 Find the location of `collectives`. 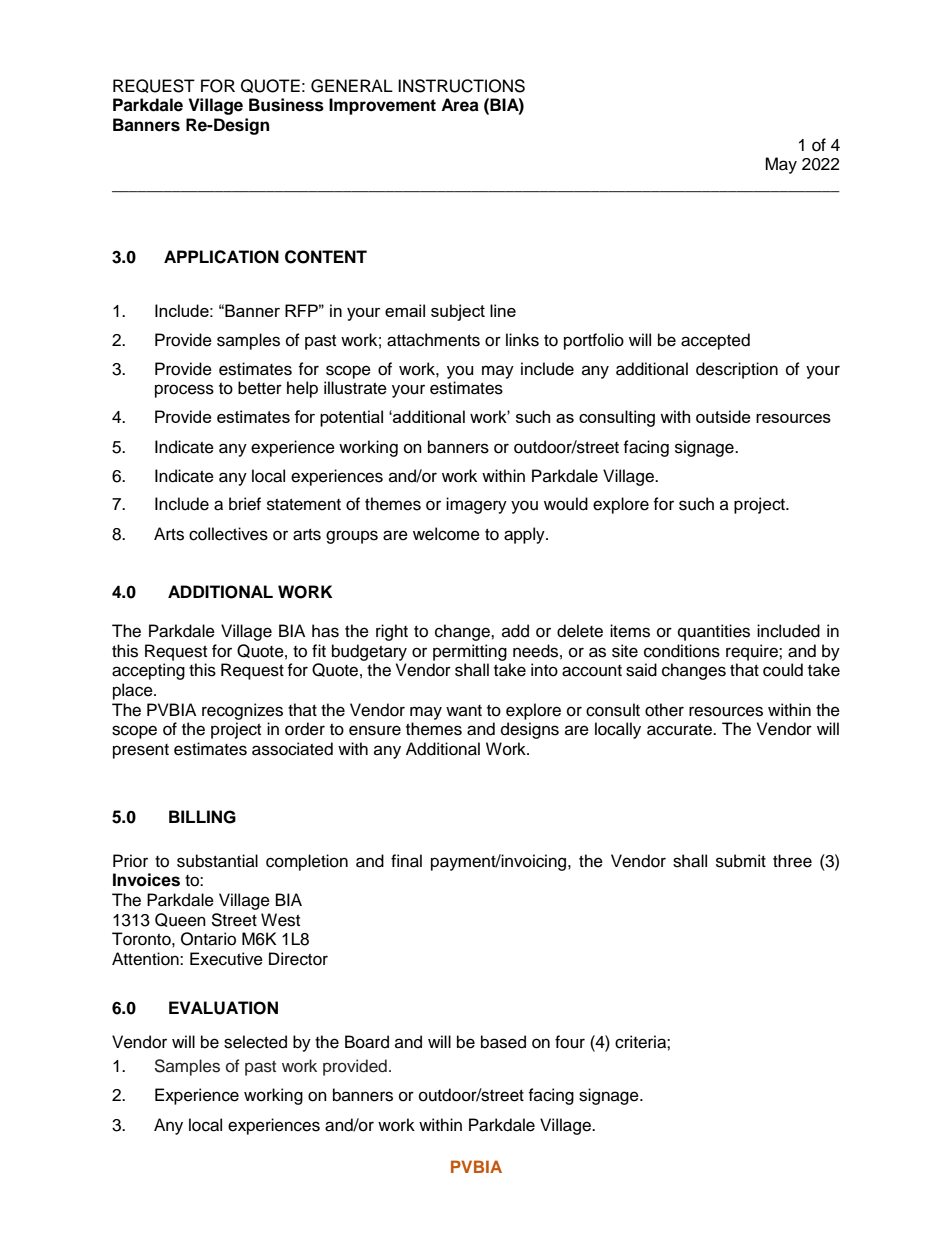

collectives is located at coordinates (228, 534).
